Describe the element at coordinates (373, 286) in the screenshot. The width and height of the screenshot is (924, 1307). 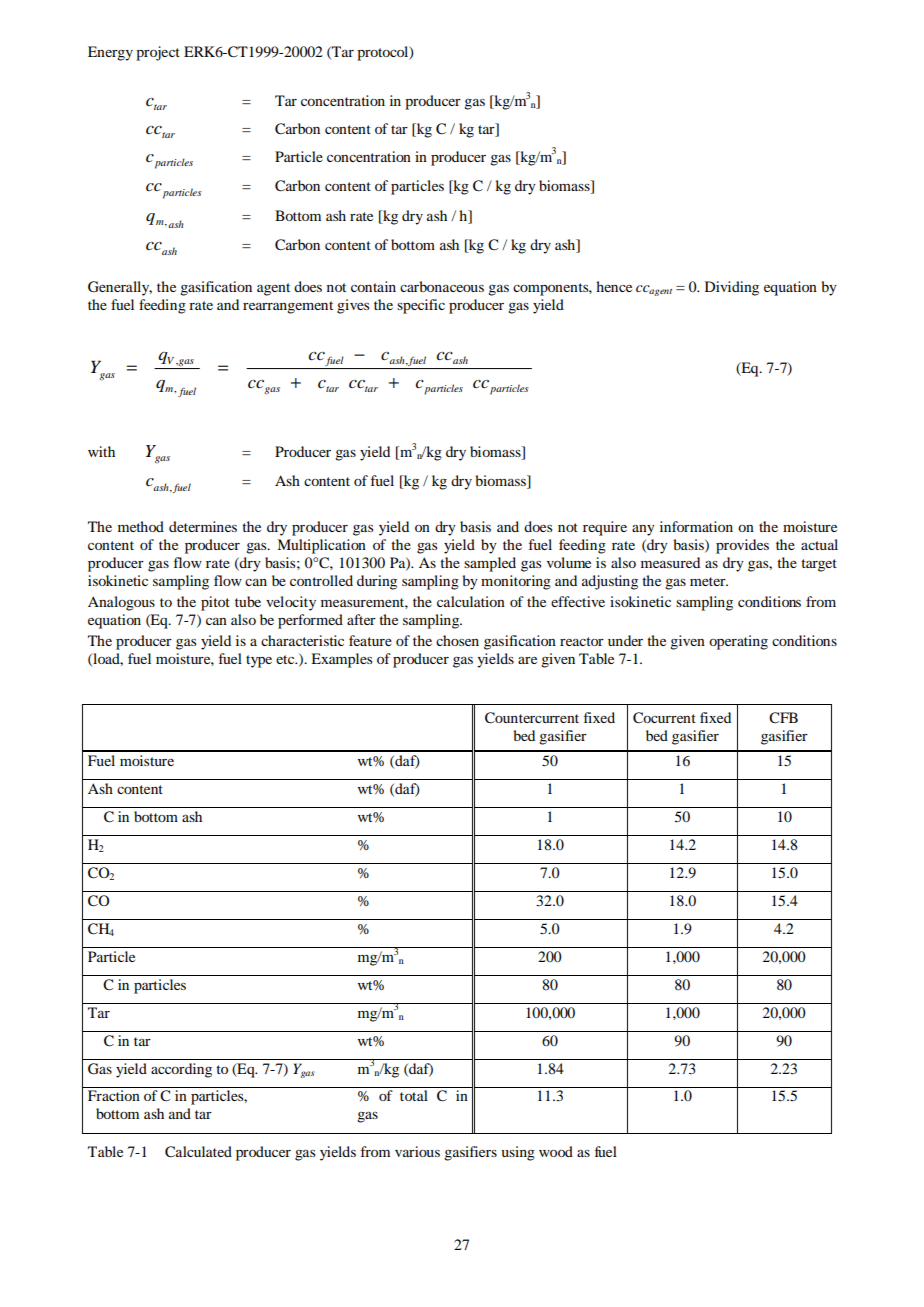
I see `contain` at that location.
